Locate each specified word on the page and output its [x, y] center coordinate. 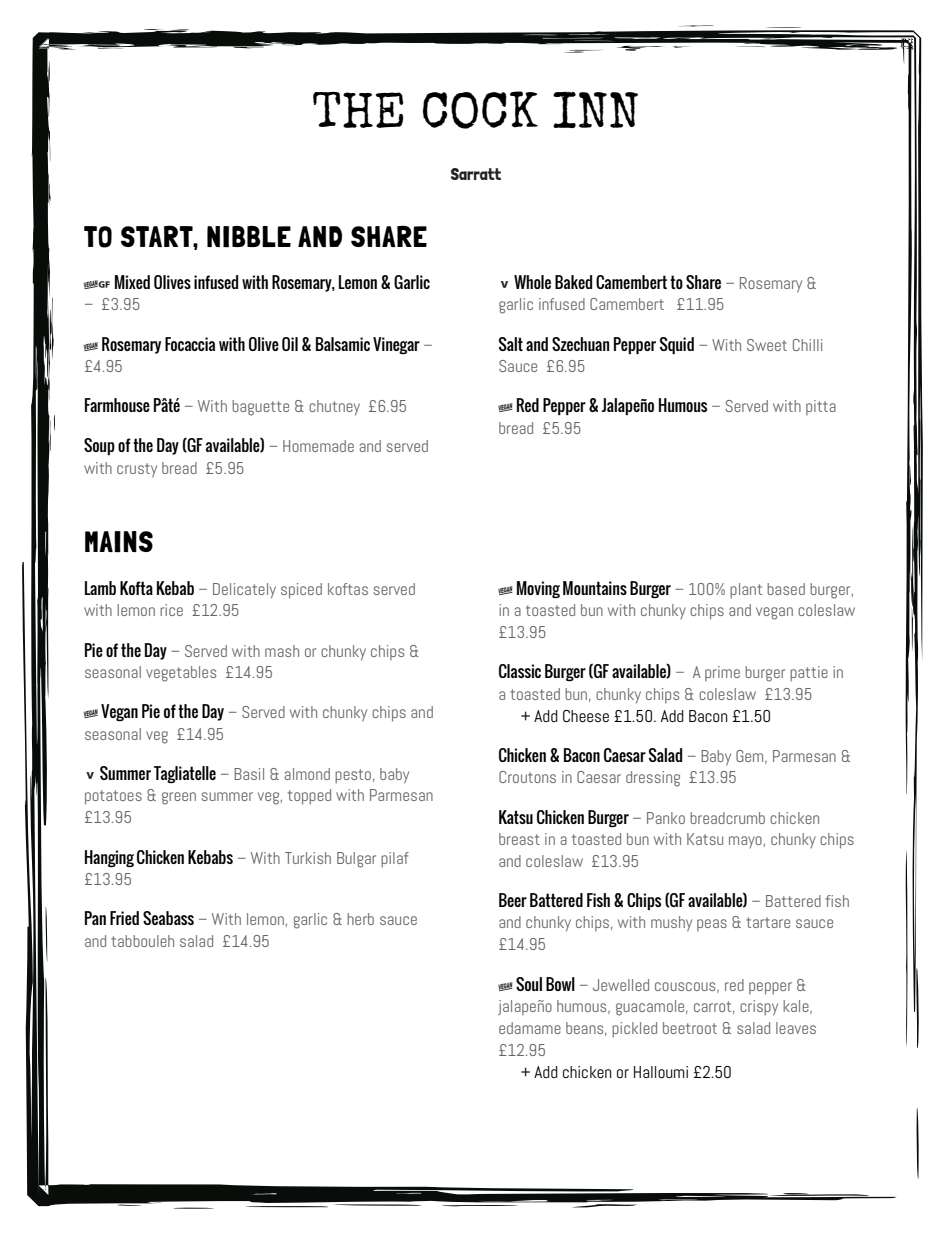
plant [746, 591]
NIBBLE [249, 237]
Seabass [168, 918]
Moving [538, 589]
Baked [573, 282]
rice [171, 610]
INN [595, 109]
